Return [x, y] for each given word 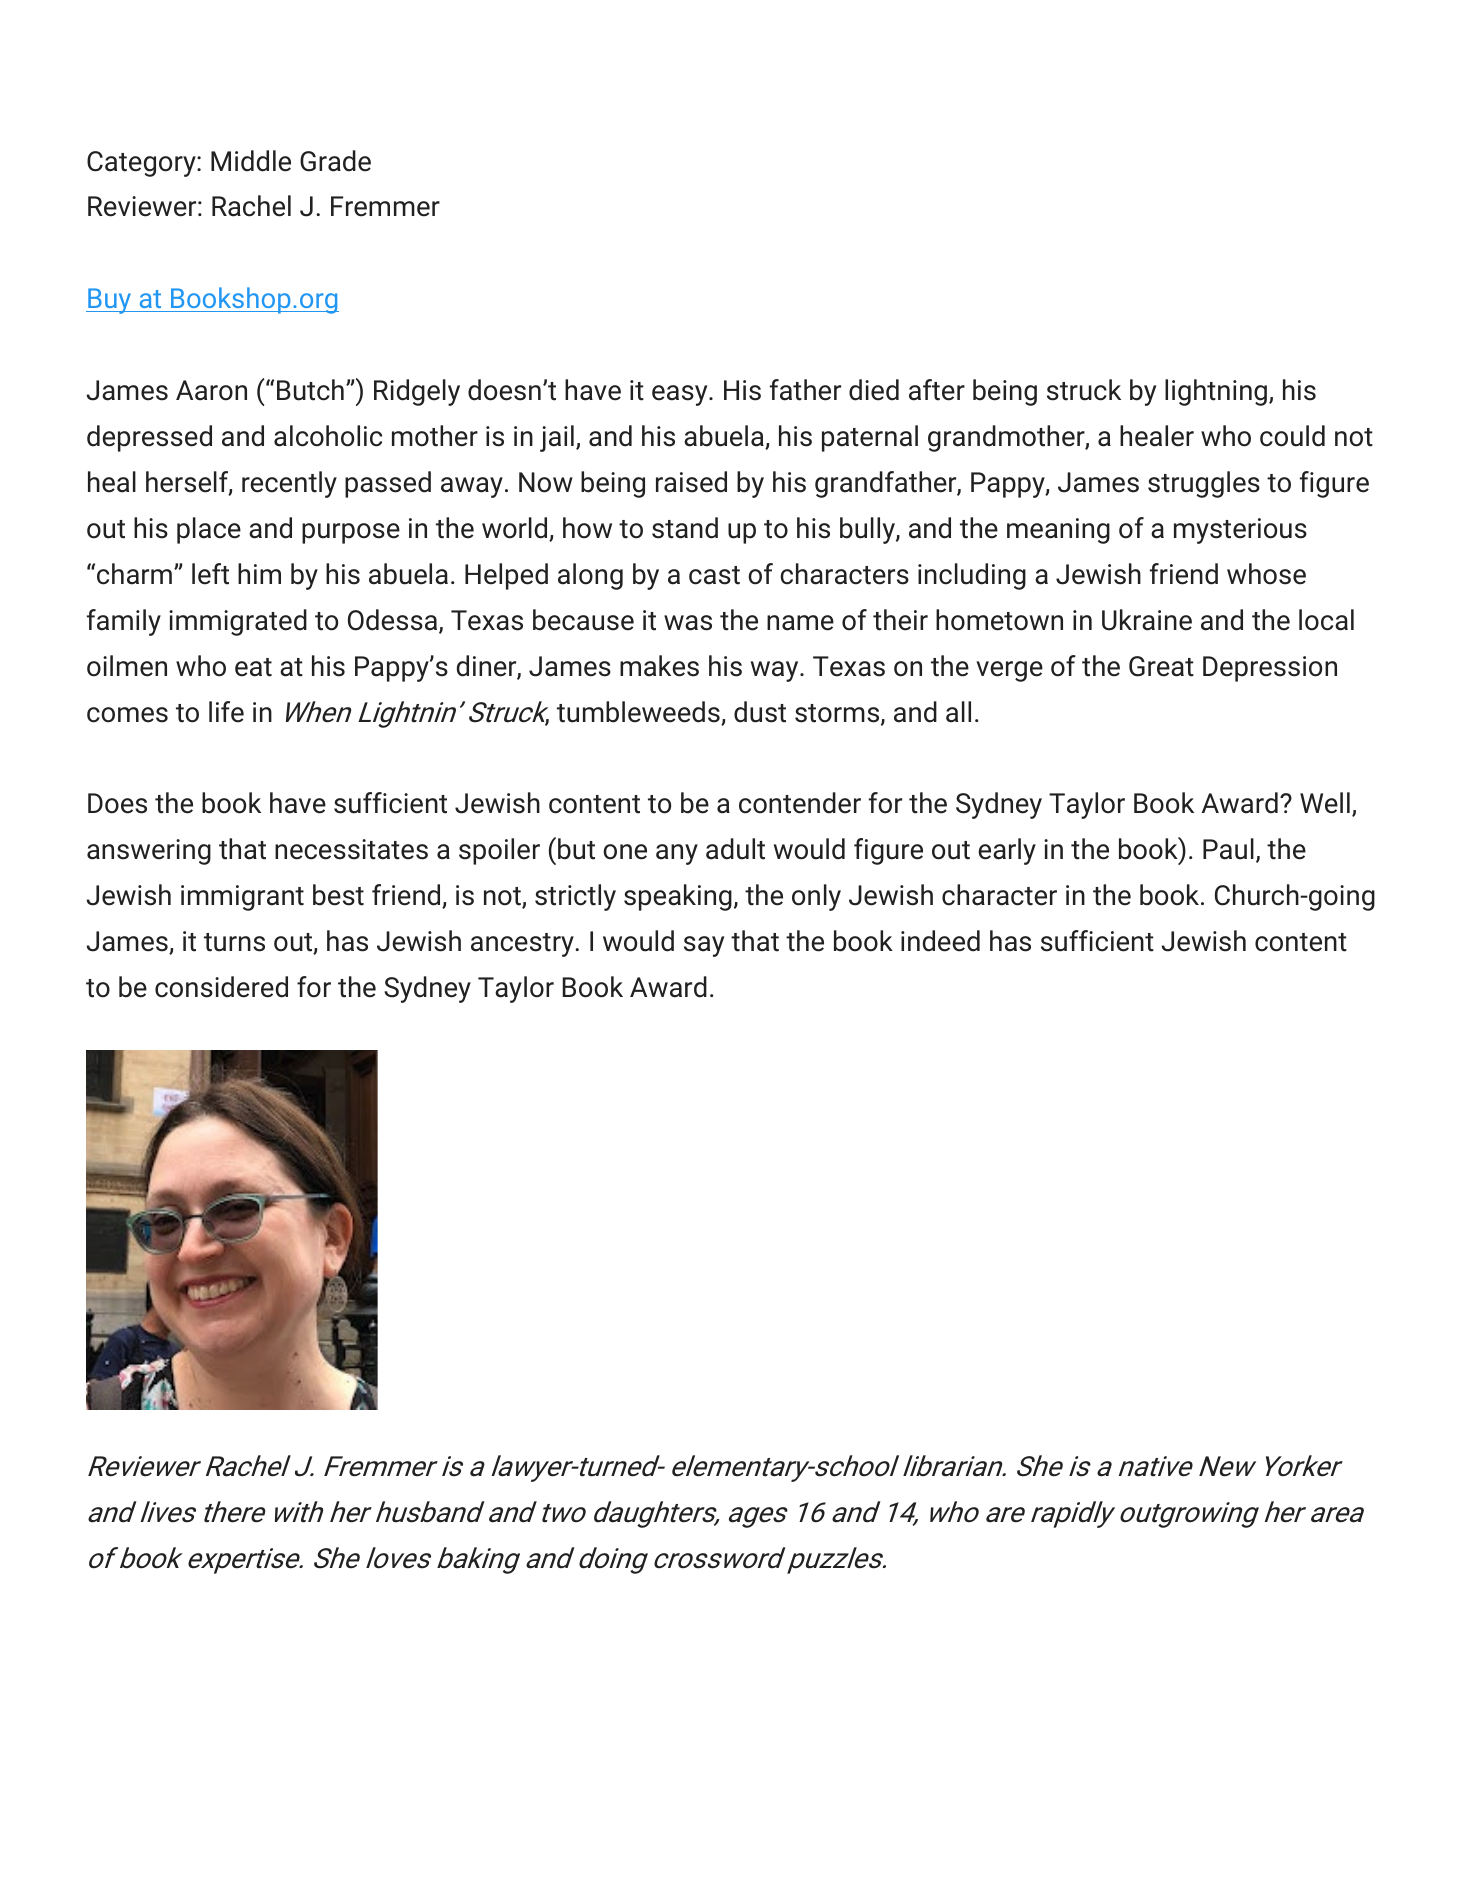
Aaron [211, 390]
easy [681, 395]
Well [1325, 803]
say [704, 946]
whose [1266, 574]
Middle [251, 161]
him [259, 573]
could [1292, 436]
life [226, 712]
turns [234, 942]
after [937, 390]
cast [714, 575]
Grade [335, 161]
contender [800, 803]
